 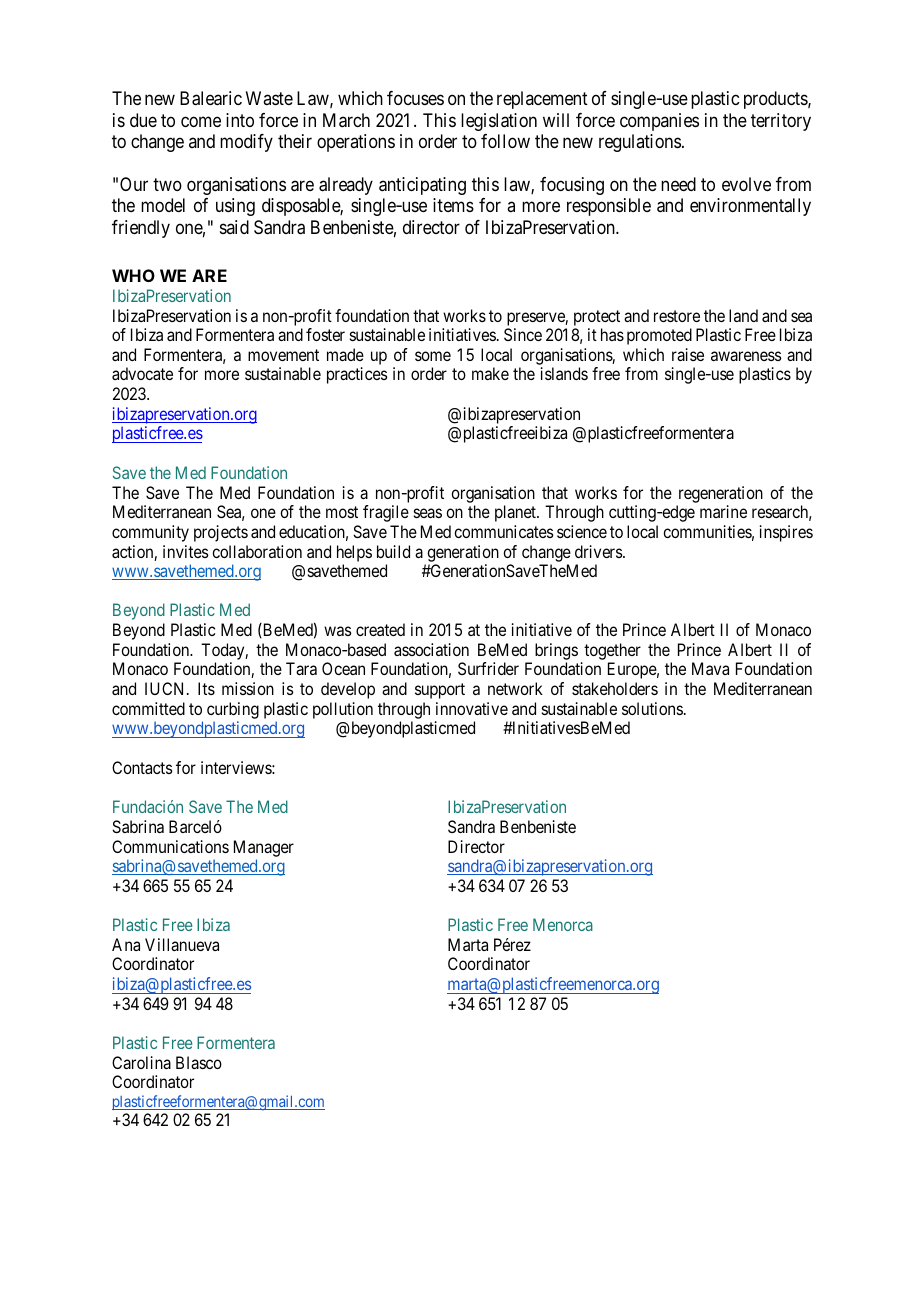 I want to click on companies, so click(x=659, y=122).
